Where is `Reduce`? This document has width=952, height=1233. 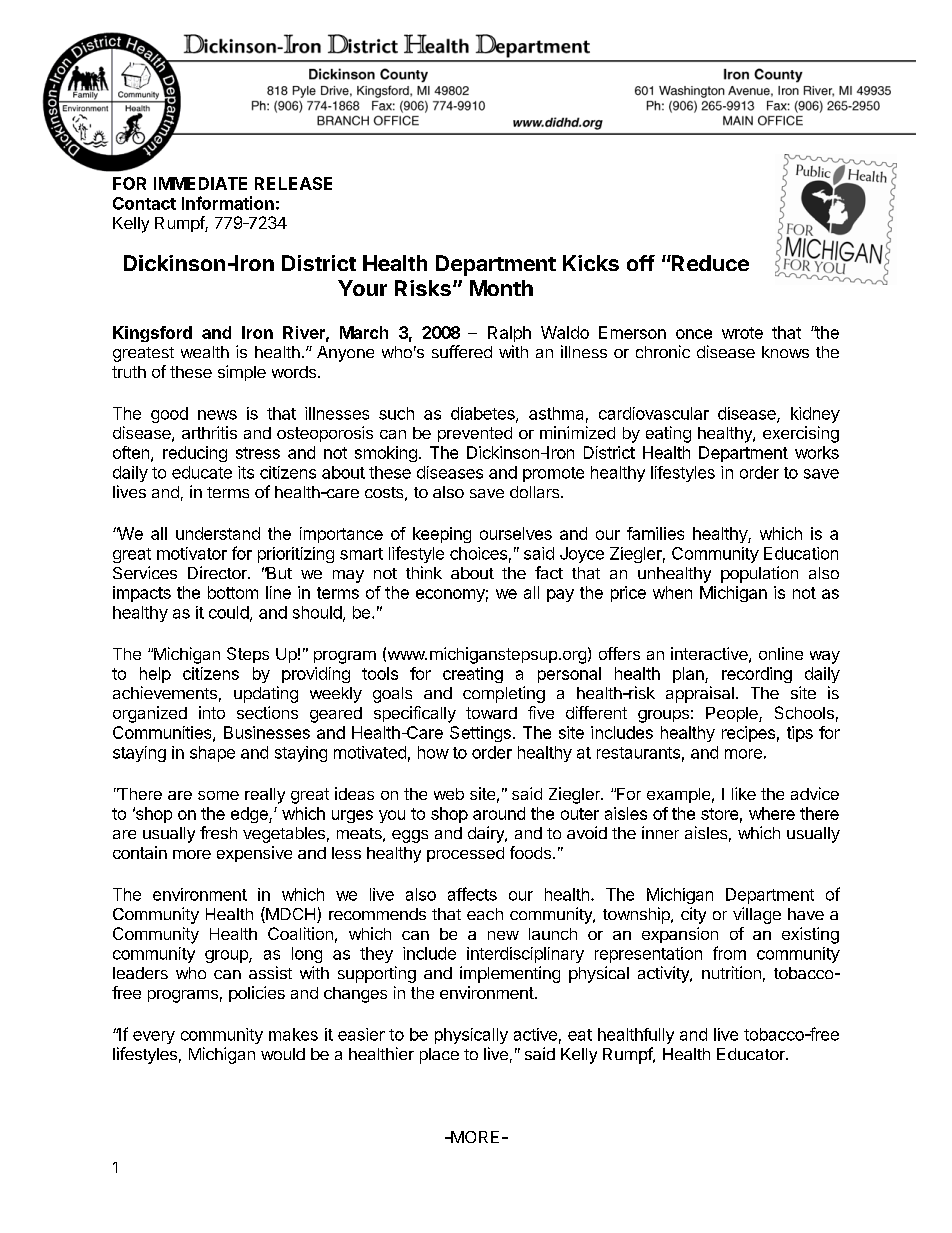 Reduce is located at coordinates (709, 263).
